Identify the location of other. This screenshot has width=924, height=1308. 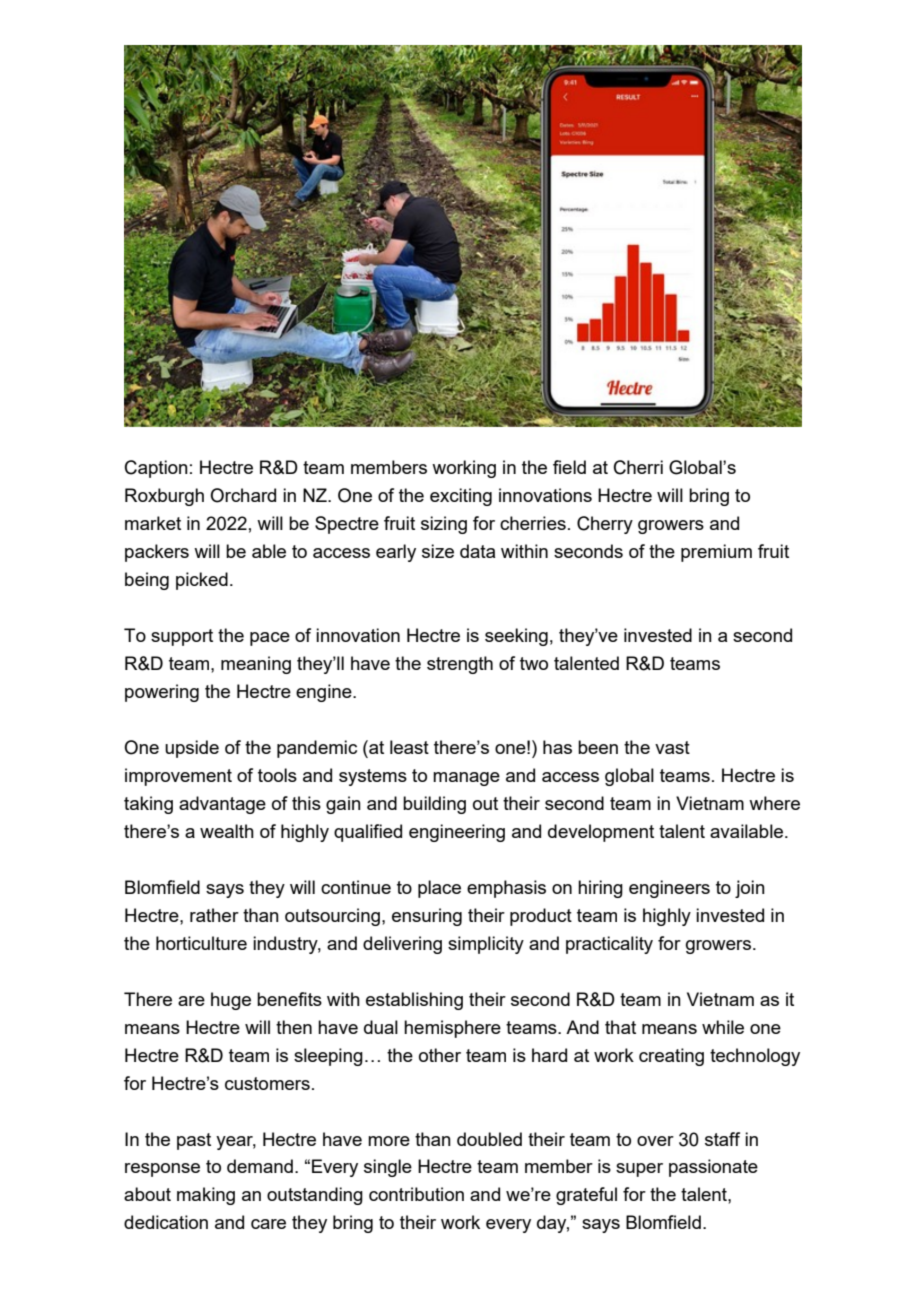
(440, 1055).
